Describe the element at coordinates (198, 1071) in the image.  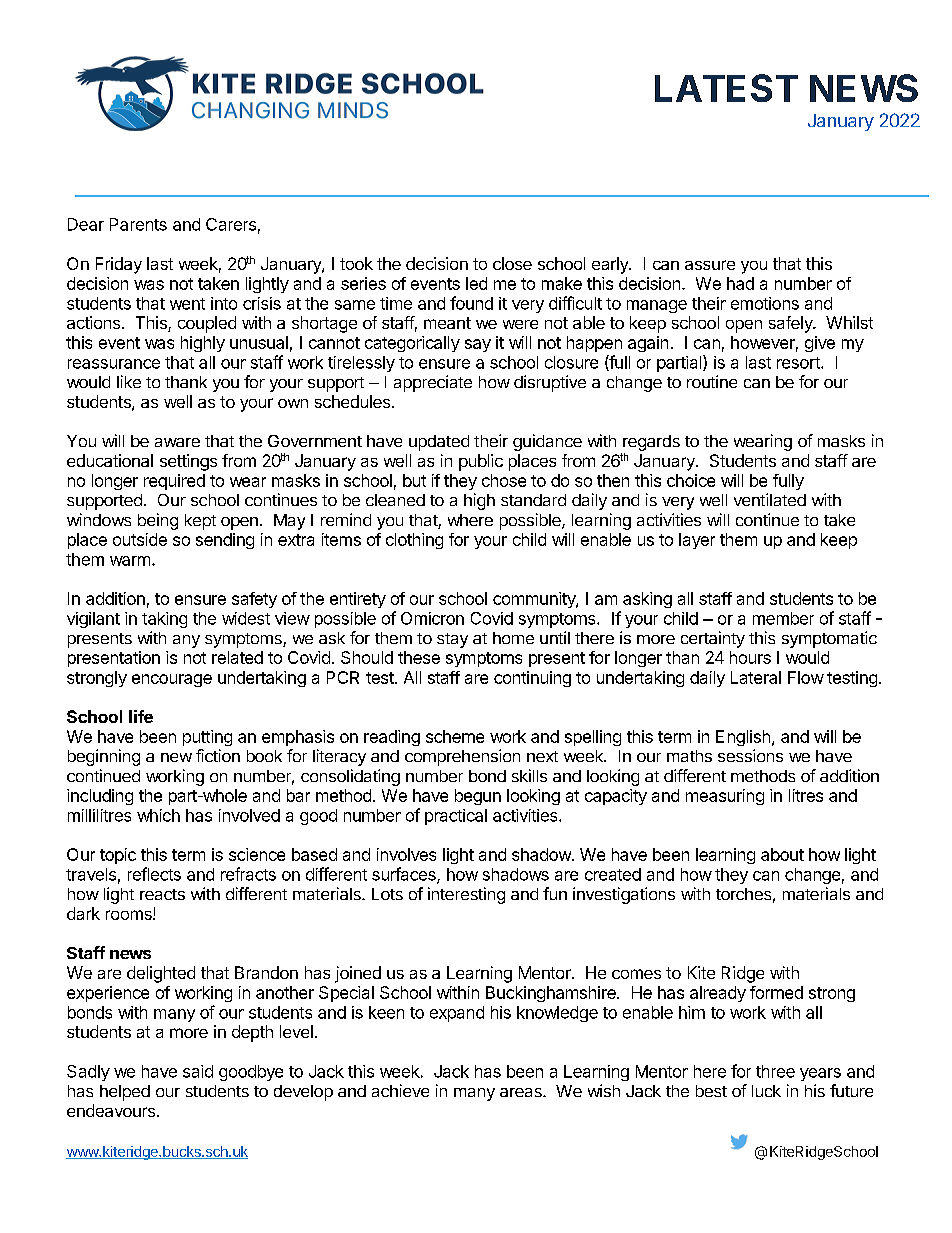
I see `said` at that location.
